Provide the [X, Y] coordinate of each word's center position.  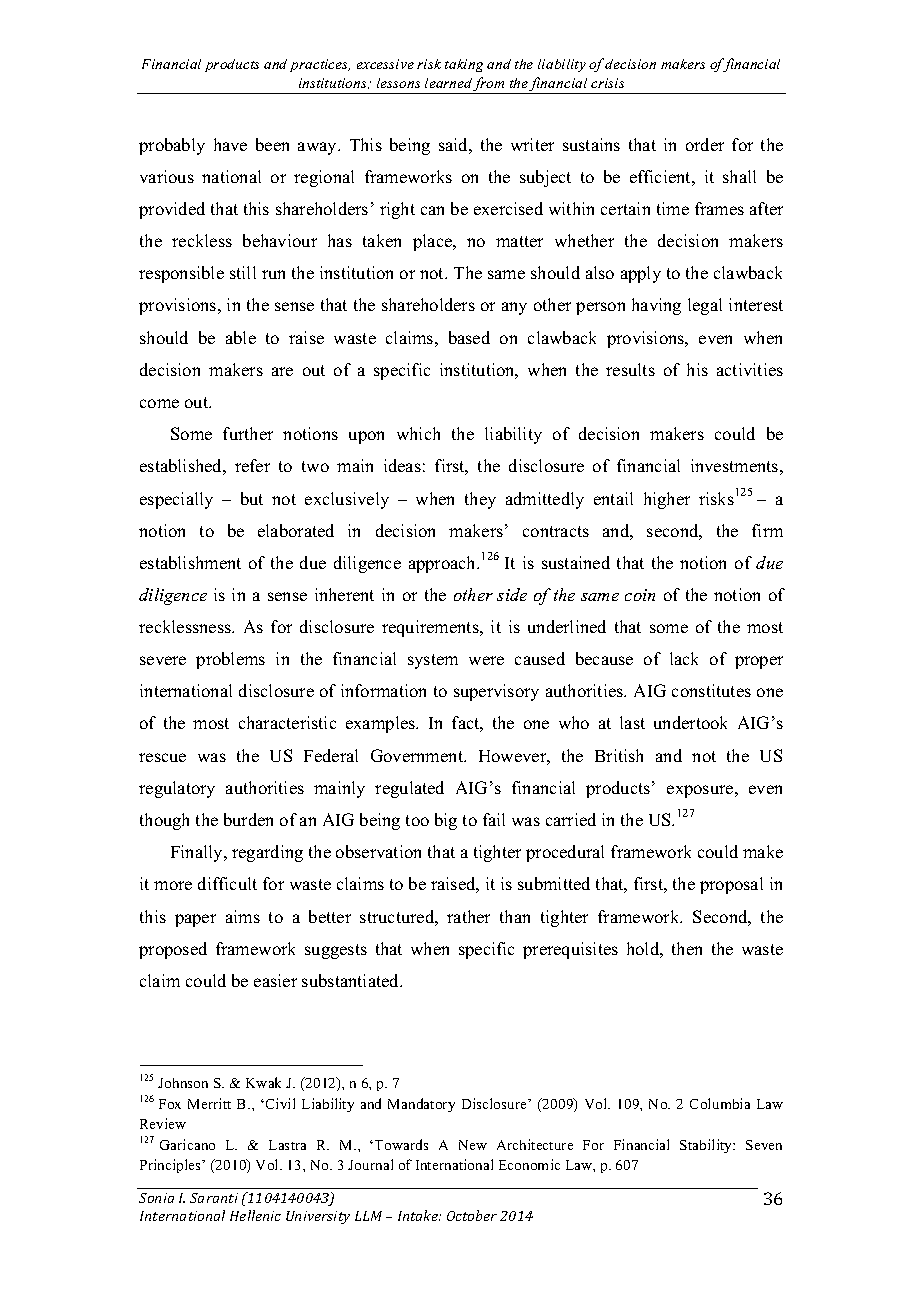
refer [252, 465]
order [705, 144]
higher [667, 500]
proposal [731, 885]
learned [449, 84]
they [480, 500]
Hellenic [255, 1215]
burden [248, 819]
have [230, 144]
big [446, 821]
